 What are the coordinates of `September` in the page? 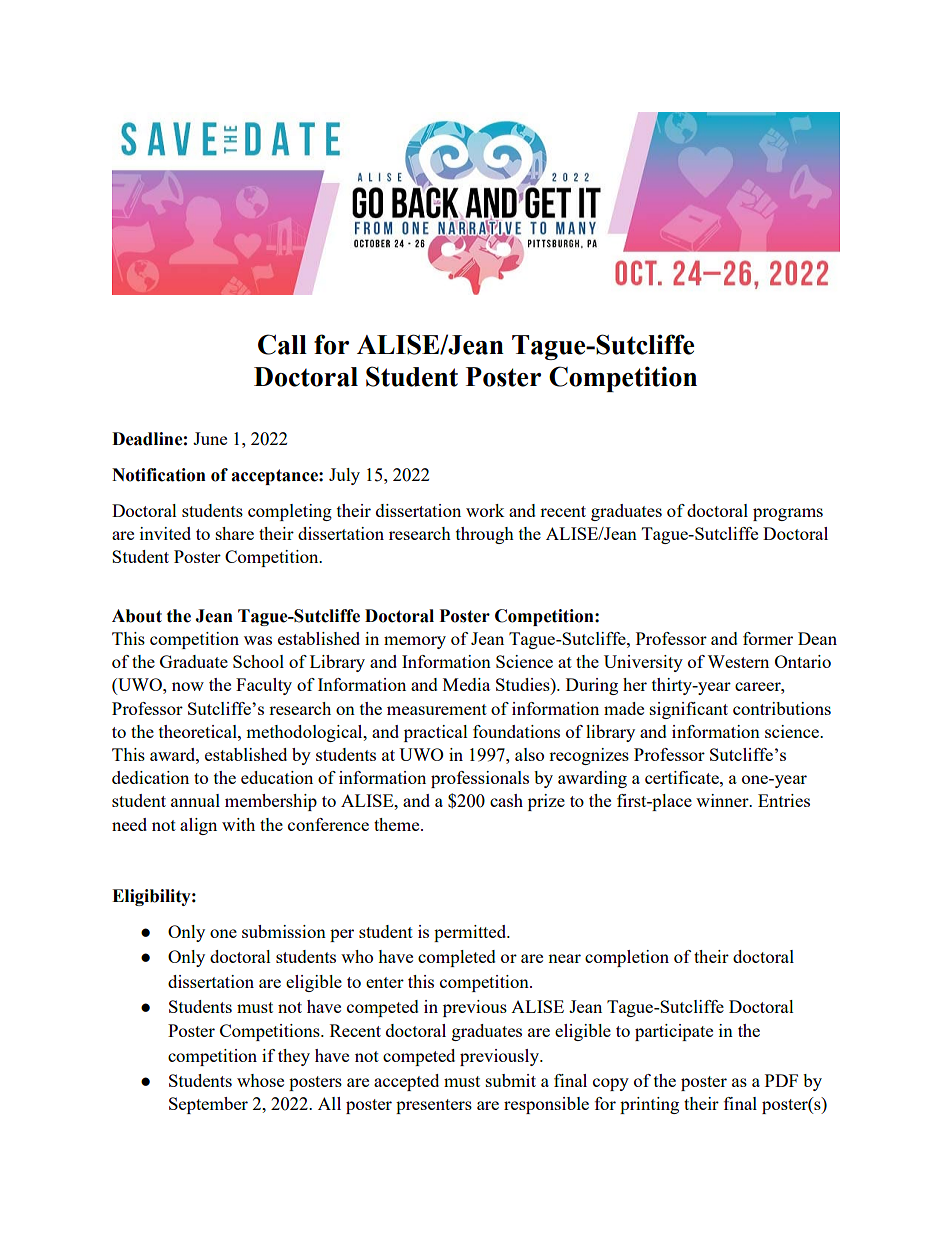 It's located at (208, 1105).
